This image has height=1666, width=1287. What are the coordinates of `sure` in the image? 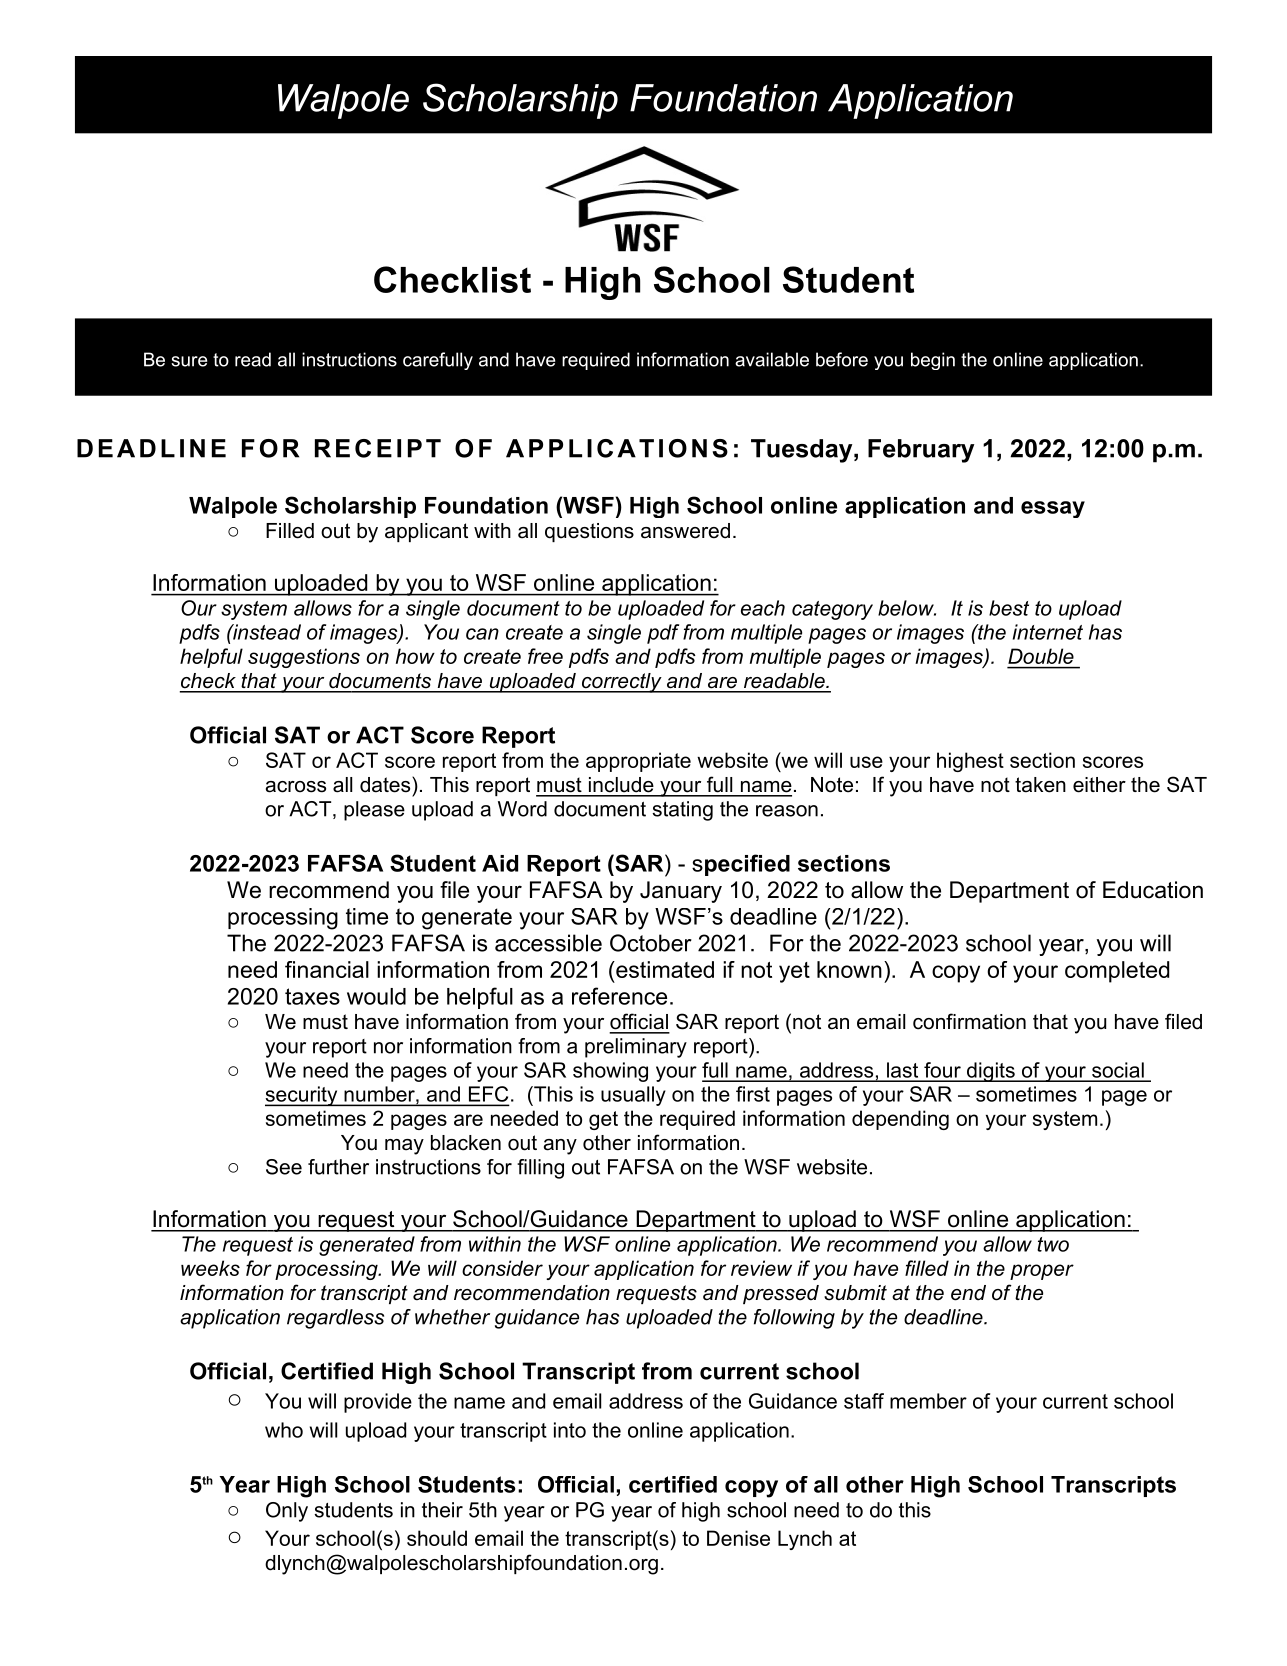 It's located at (189, 361).
